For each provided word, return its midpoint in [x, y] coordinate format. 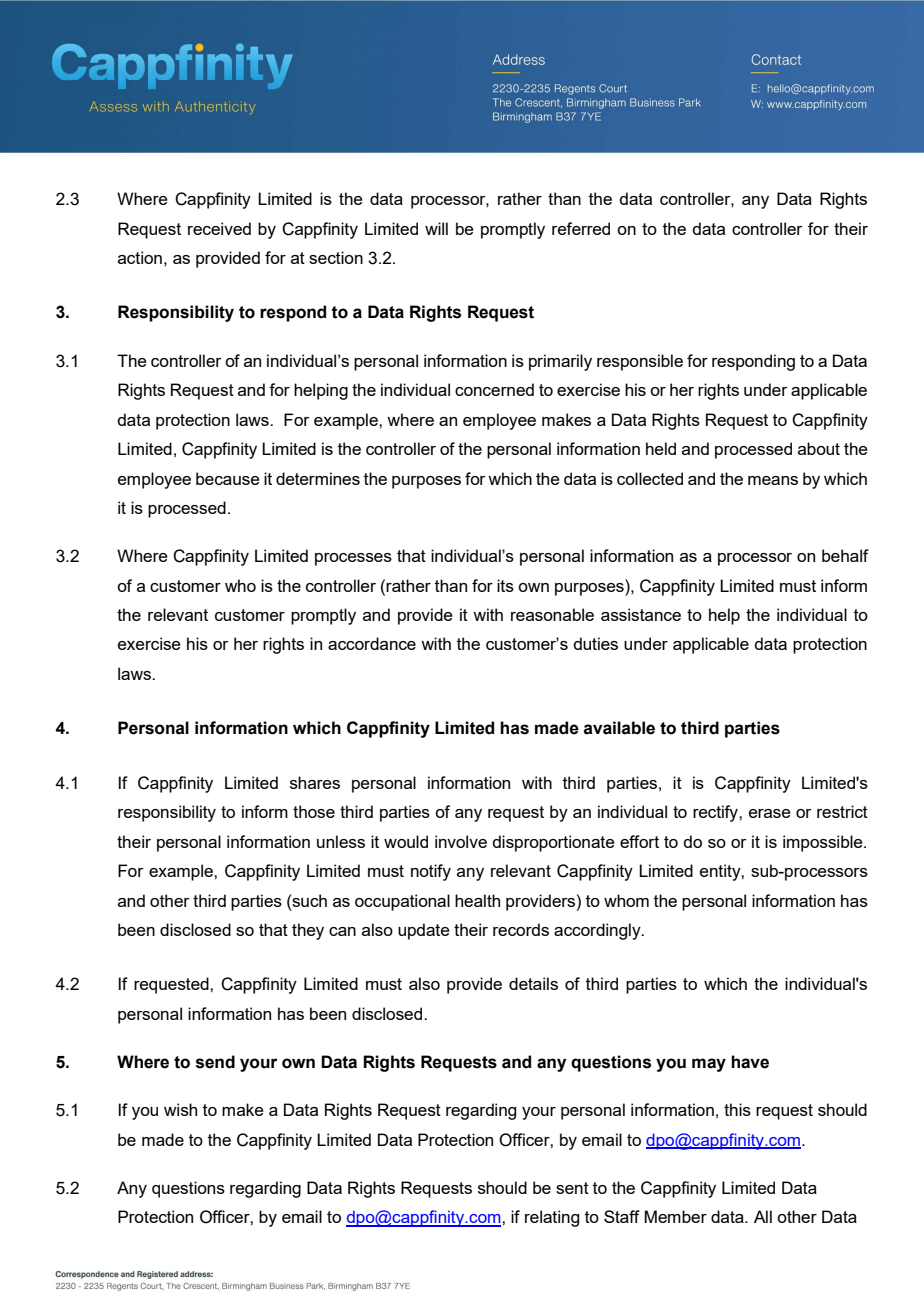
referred [581, 228]
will [436, 228]
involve [461, 841]
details [533, 983]
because [228, 478]
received [219, 228]
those [314, 811]
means [773, 480]
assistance [641, 614]
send [215, 1062]
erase [770, 813]
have [750, 1062]
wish [180, 1109]
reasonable [552, 614]
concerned [494, 389]
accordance [372, 643]
